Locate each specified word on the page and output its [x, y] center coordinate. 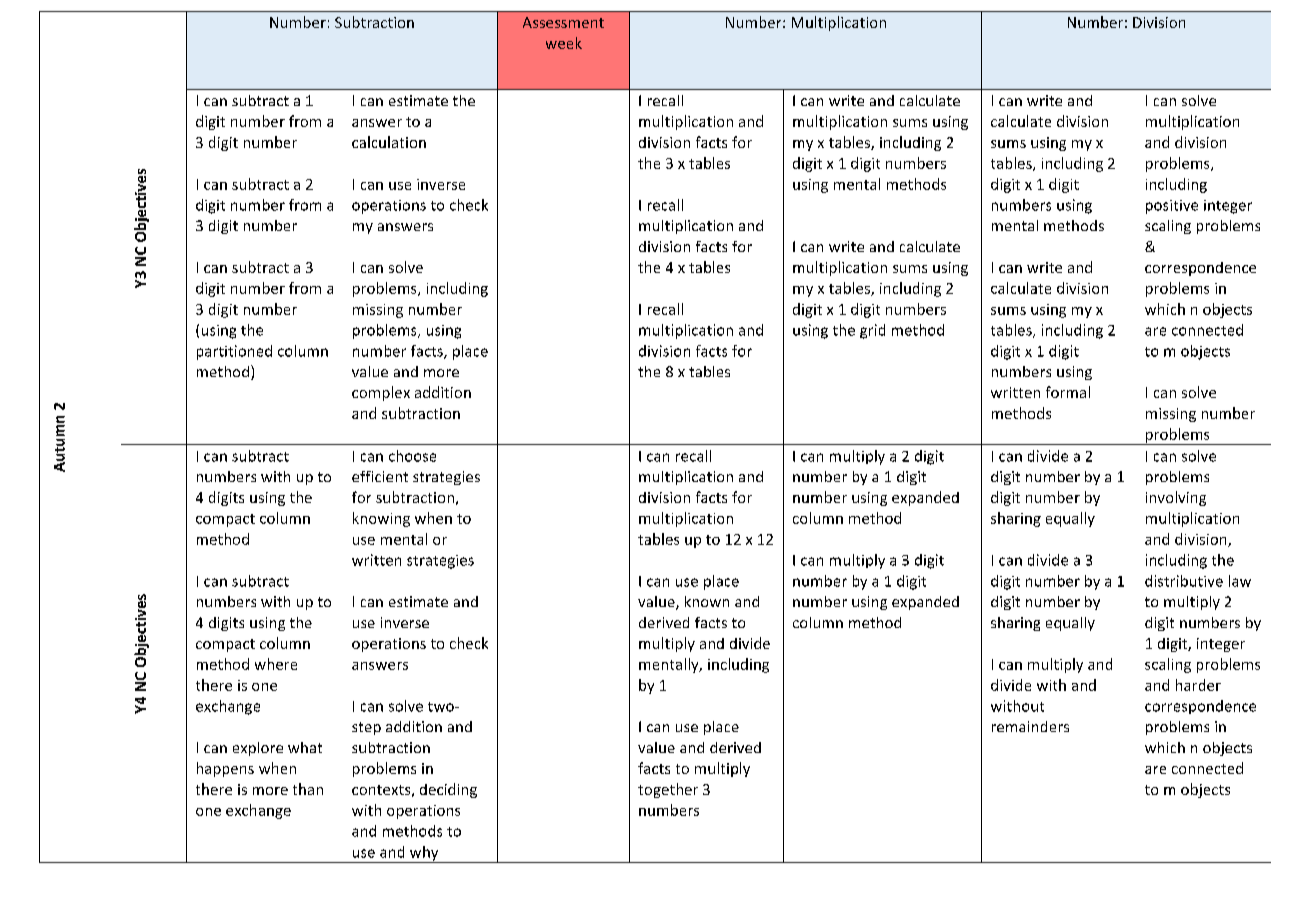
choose [412, 456]
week [564, 43]
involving [1176, 498]
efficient [380, 476]
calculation [389, 142]
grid [872, 331]
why [424, 854]
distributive [1184, 581]
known [707, 601]
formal [1068, 392]
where [276, 664]
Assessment [563, 22]
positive [1172, 207]
